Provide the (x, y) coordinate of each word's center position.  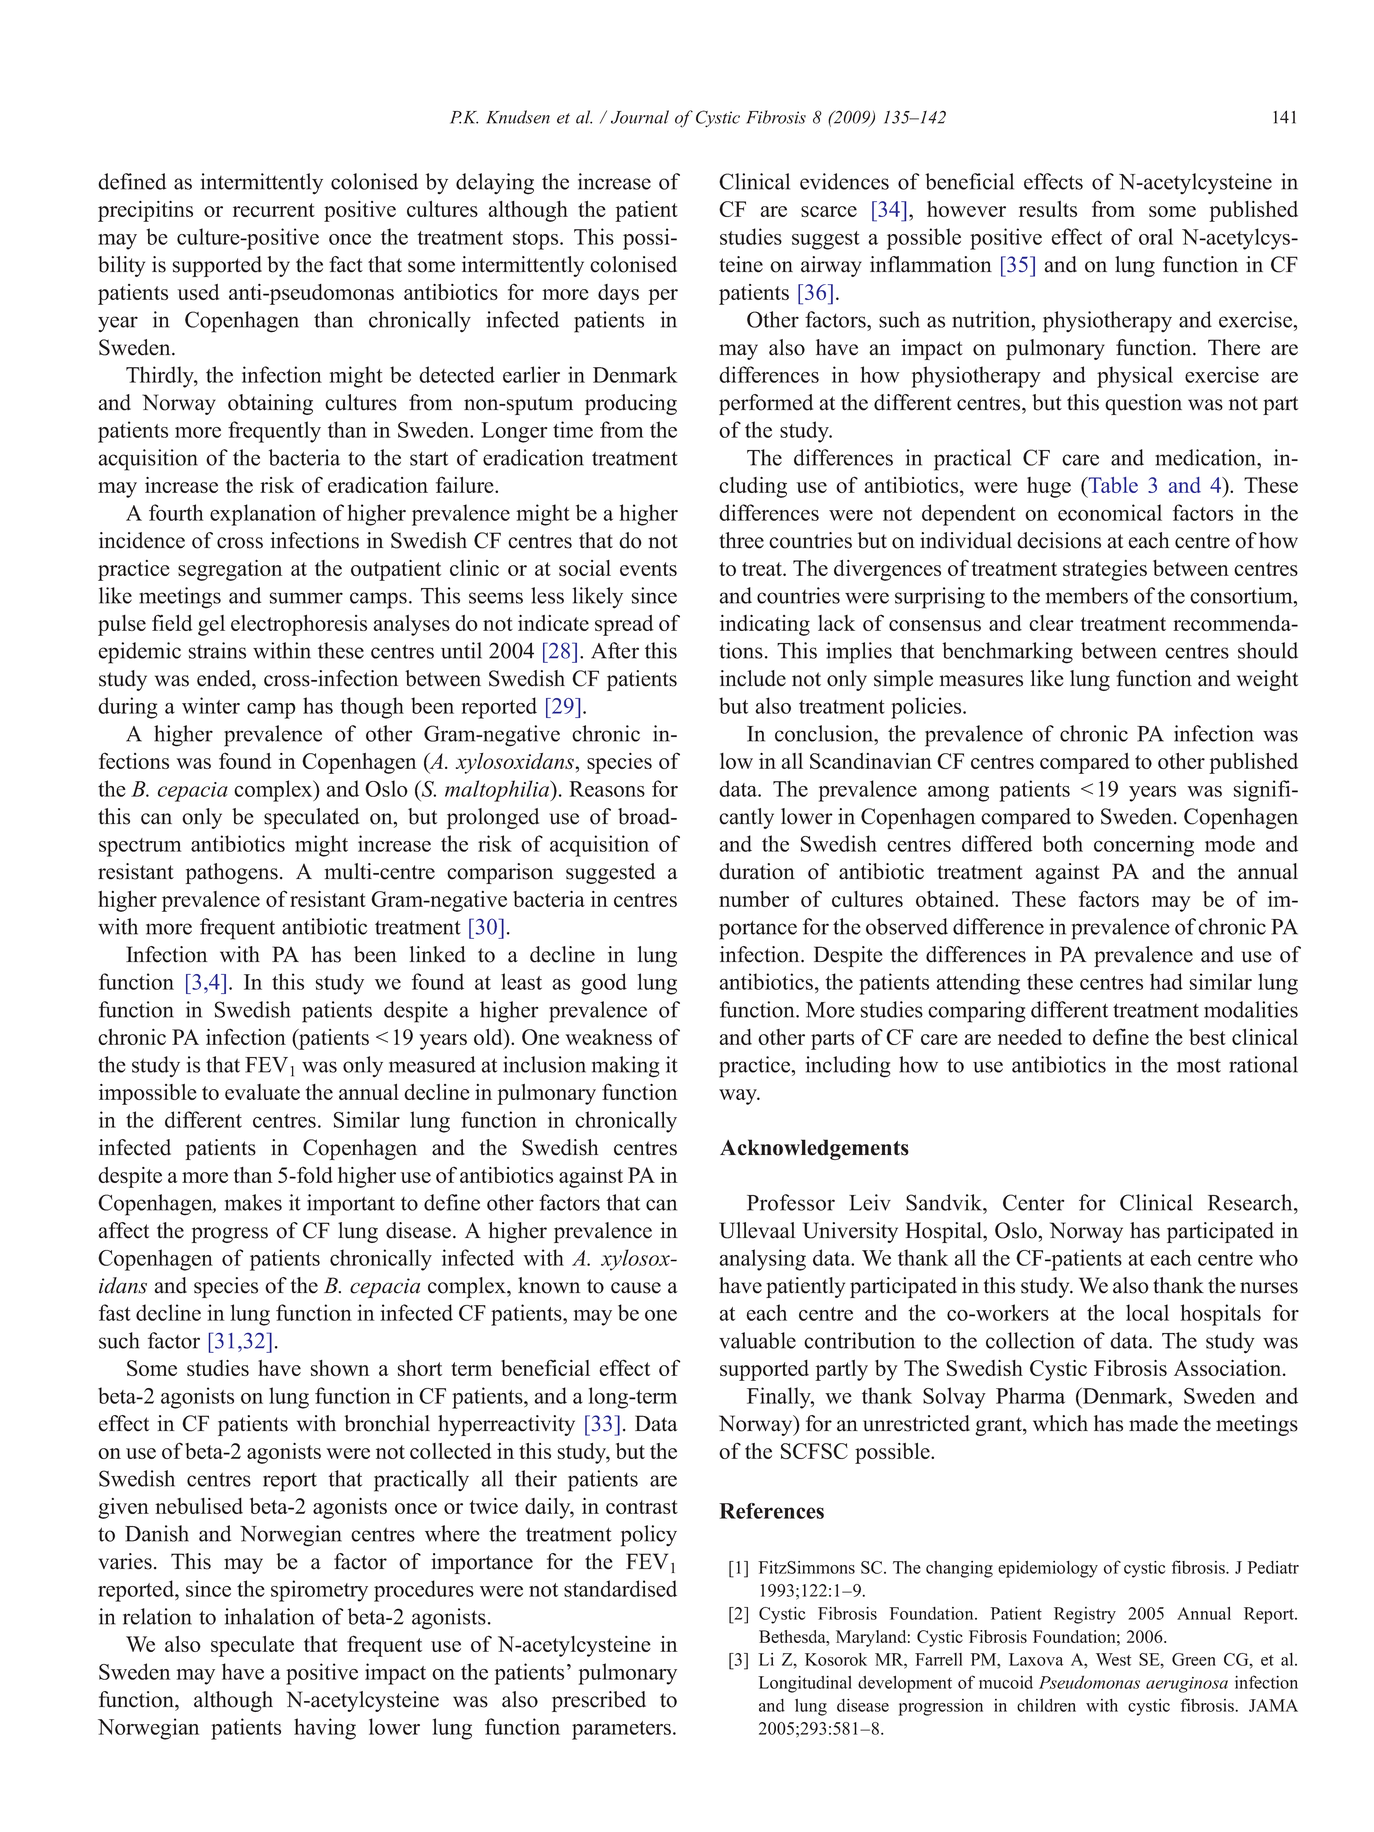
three (741, 540)
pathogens (231, 873)
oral (1156, 236)
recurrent (274, 210)
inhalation (270, 1616)
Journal (640, 117)
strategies (1105, 570)
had (1166, 981)
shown (340, 1368)
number (754, 899)
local (1147, 1312)
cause (636, 1288)
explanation (263, 515)
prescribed (599, 1701)
